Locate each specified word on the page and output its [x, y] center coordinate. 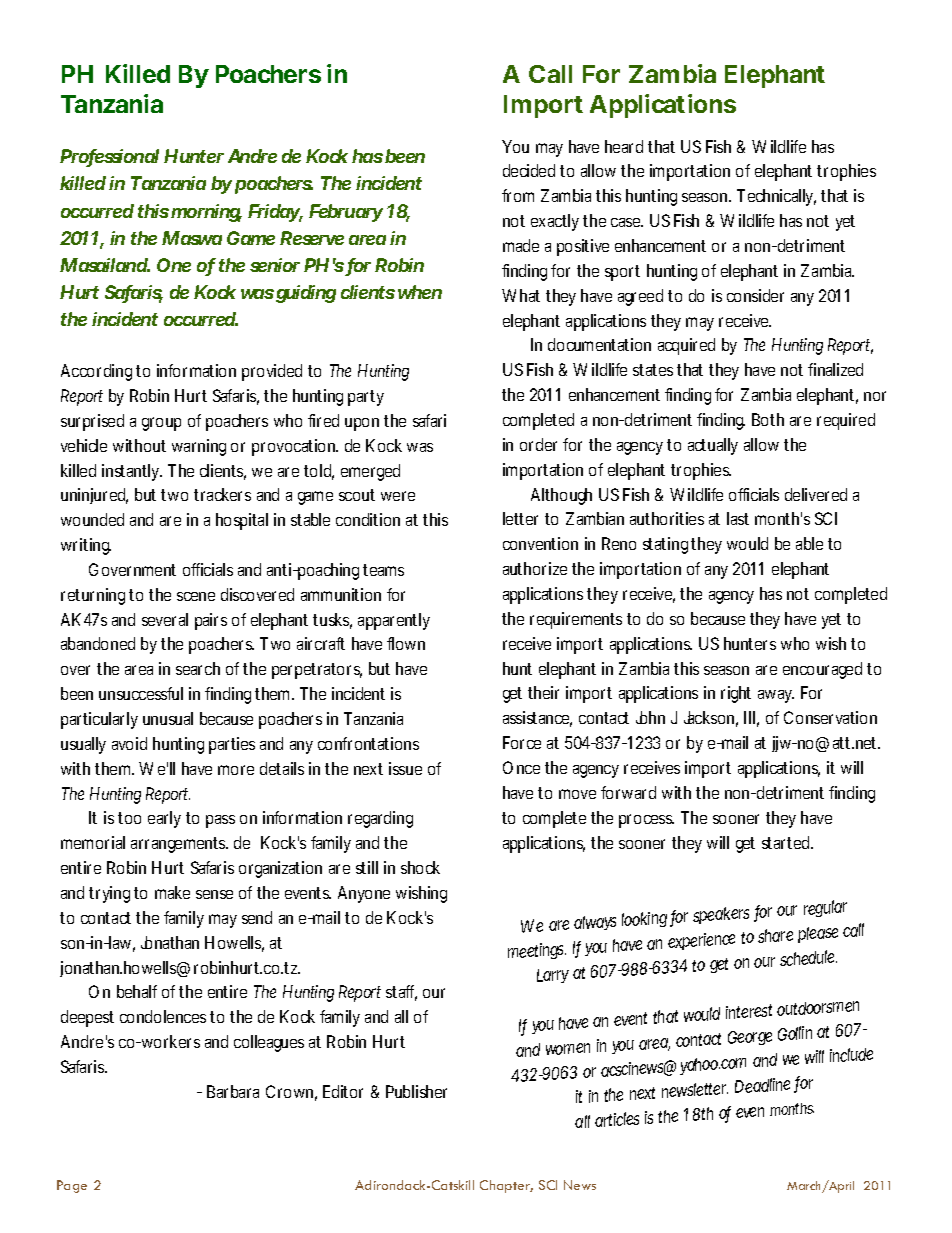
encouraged [822, 670]
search [198, 668]
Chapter [506, 1186]
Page [72, 1186]
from [518, 195]
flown [406, 643]
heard [624, 146]
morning [206, 213]
